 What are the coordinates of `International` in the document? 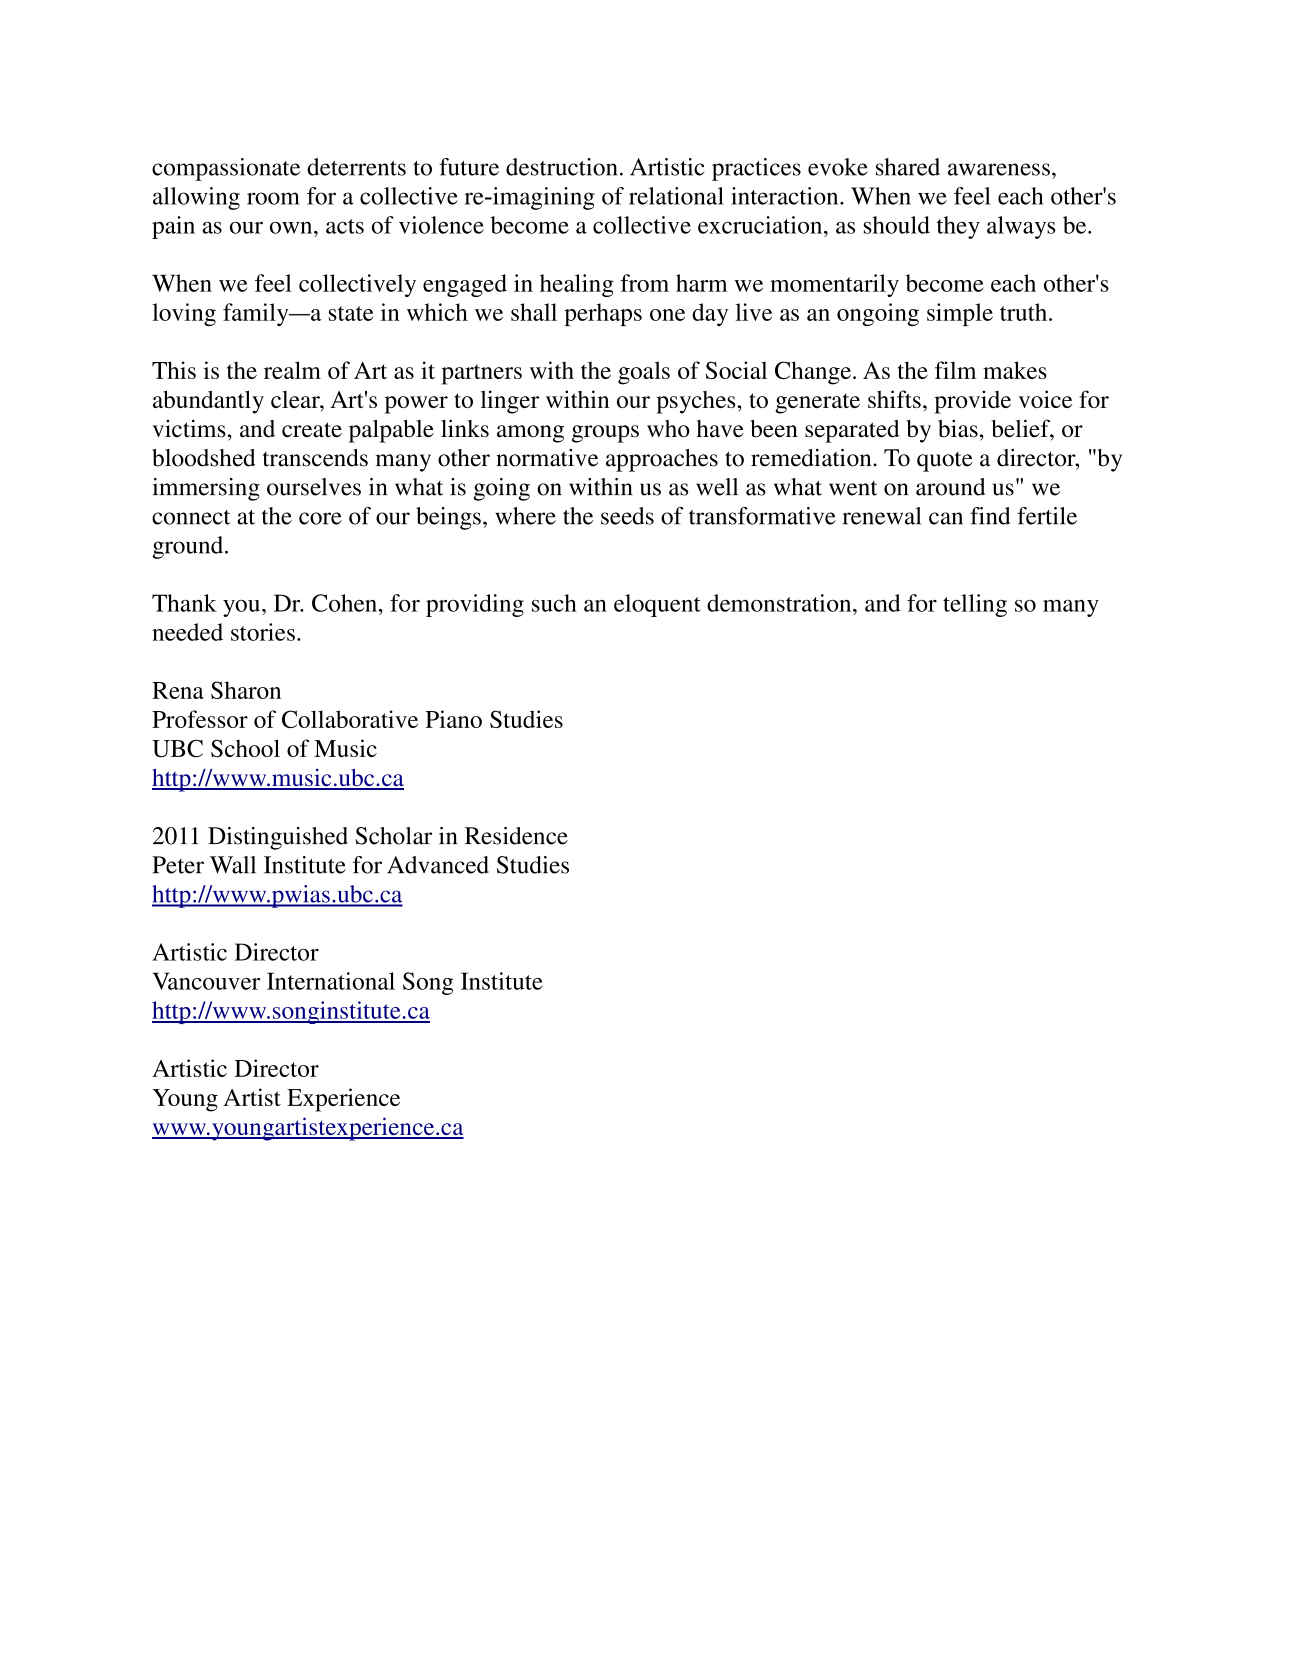 It's located at (331, 981).
